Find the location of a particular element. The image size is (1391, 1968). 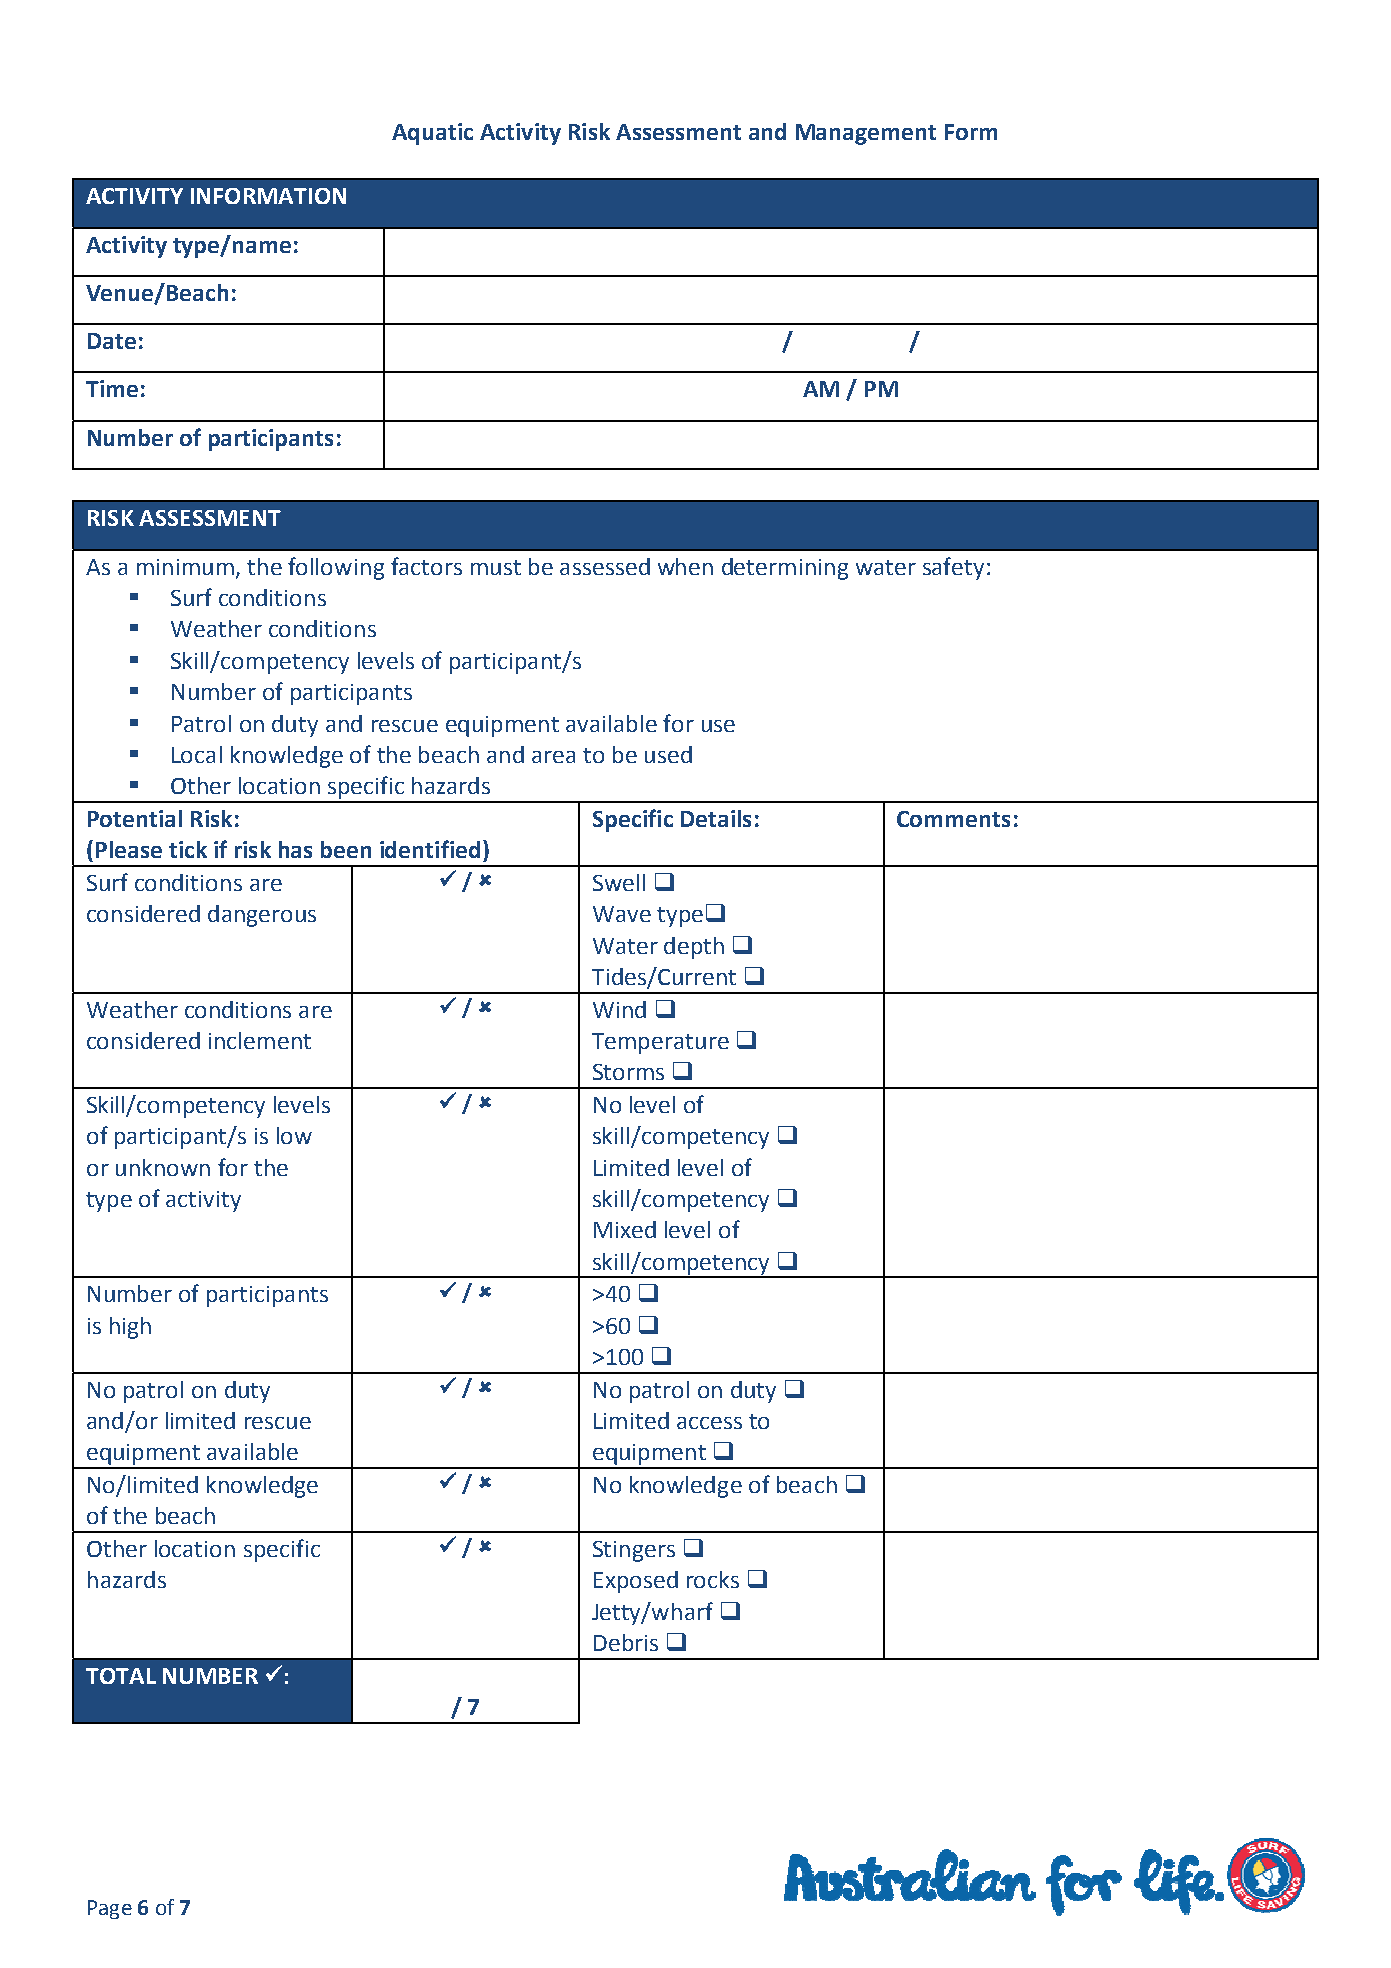

access is located at coordinates (709, 1423).
